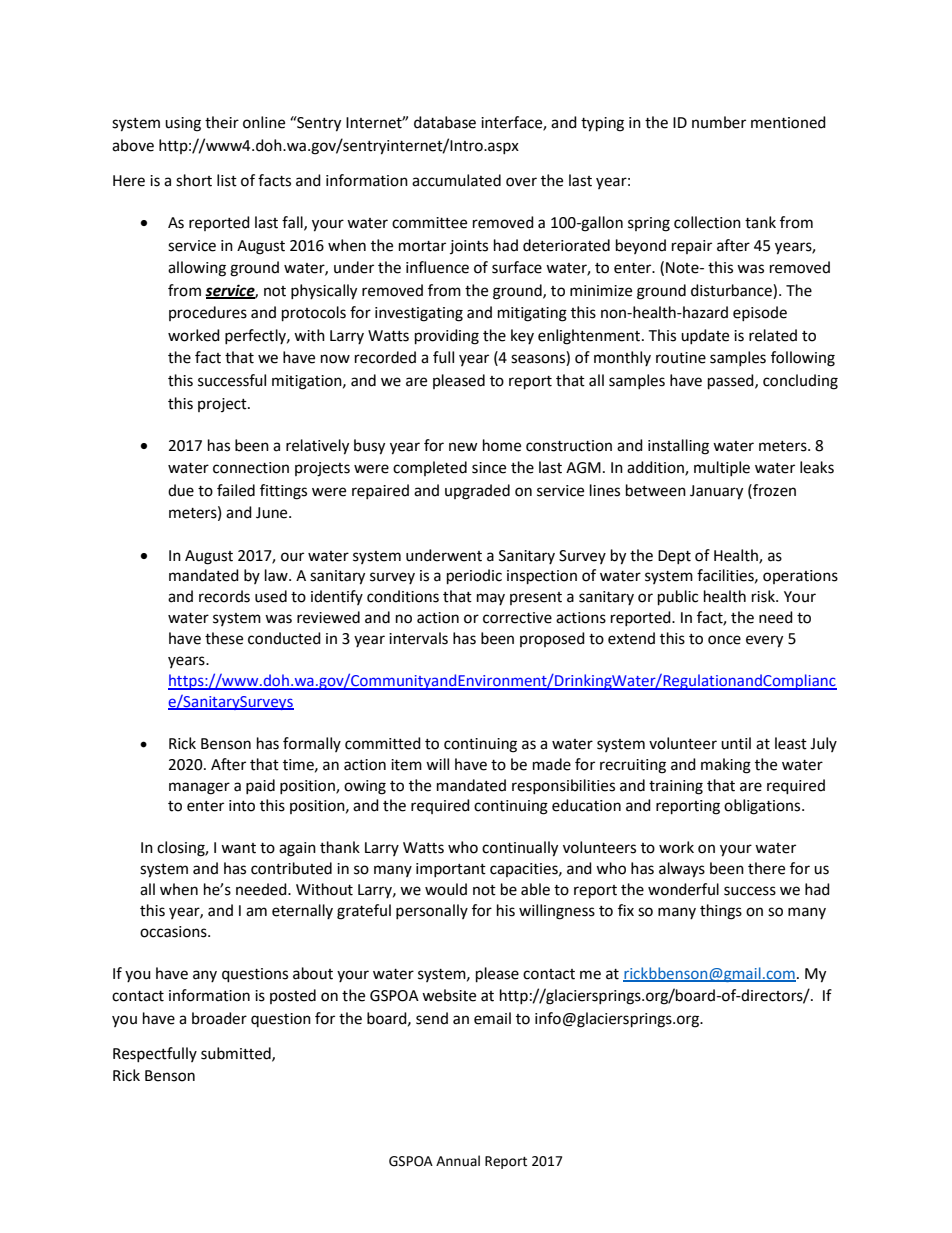 The height and width of the page is (1233, 952). What do you see at coordinates (463, 447) in the page?
I see `new` at bounding box center [463, 447].
